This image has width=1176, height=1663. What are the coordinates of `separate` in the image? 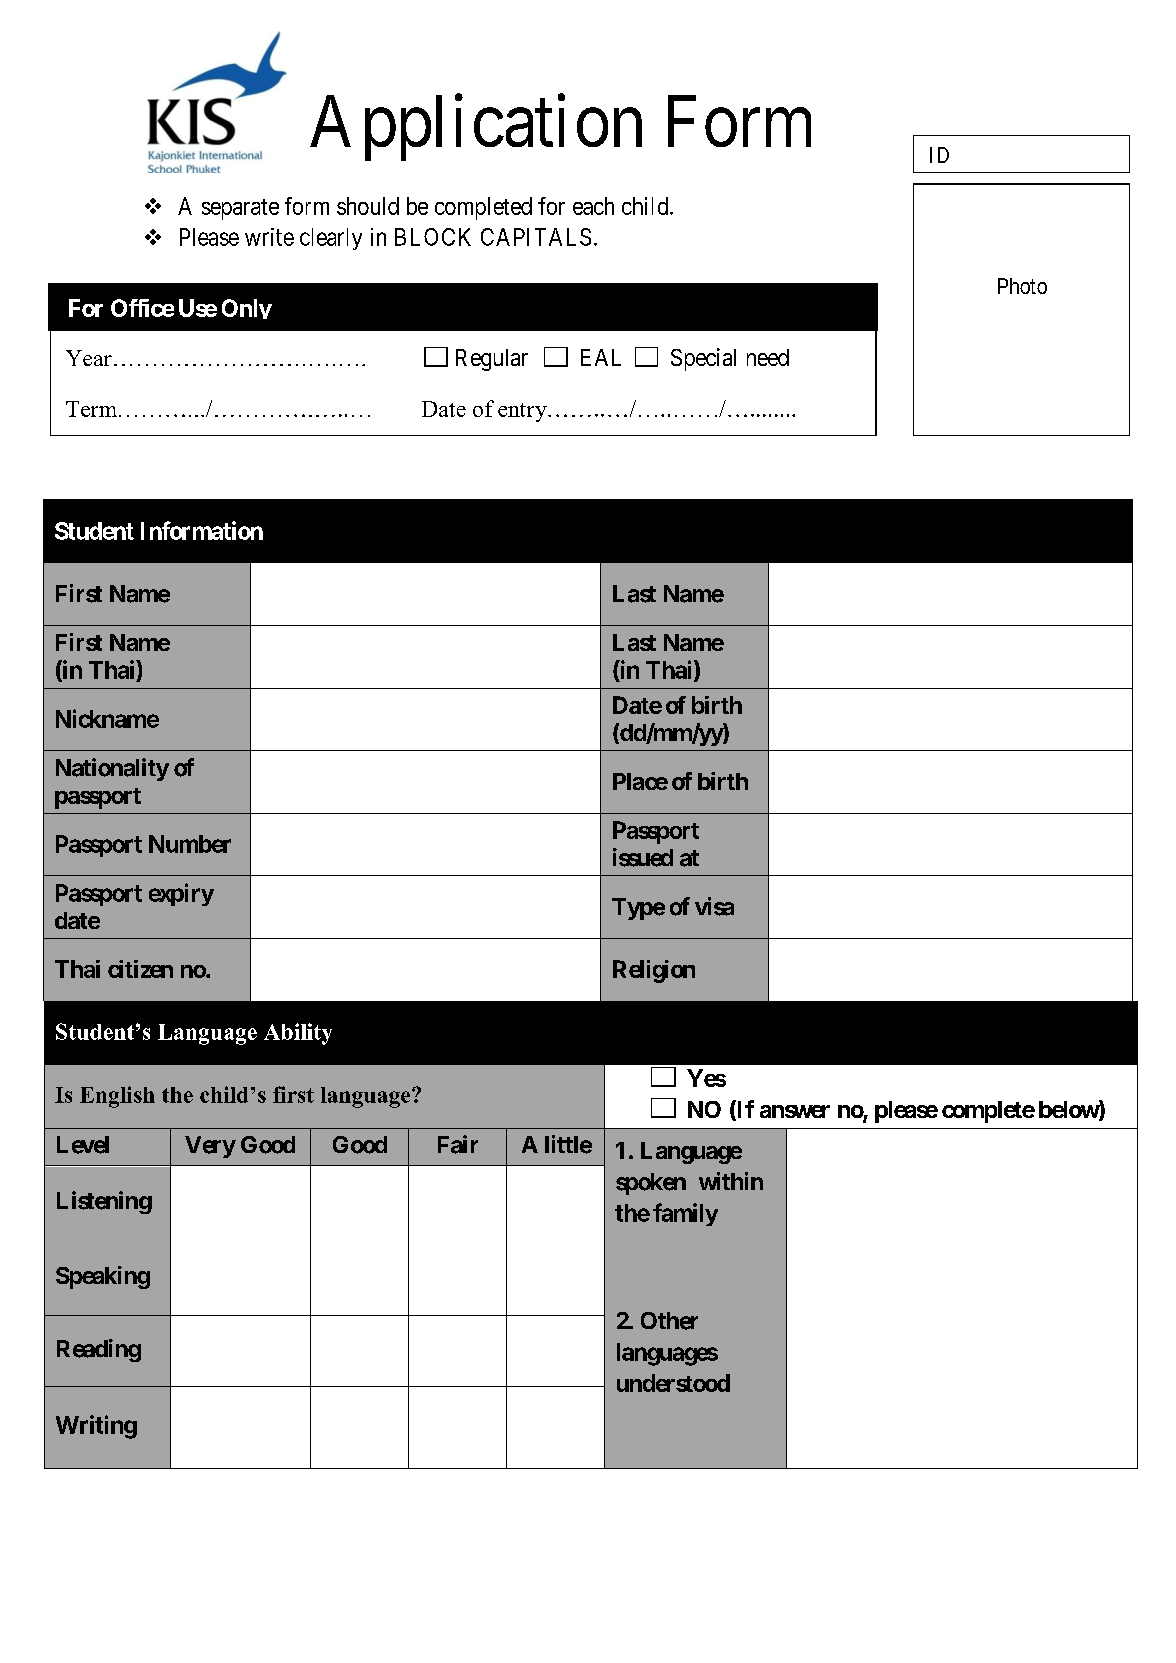 It's located at (240, 209).
